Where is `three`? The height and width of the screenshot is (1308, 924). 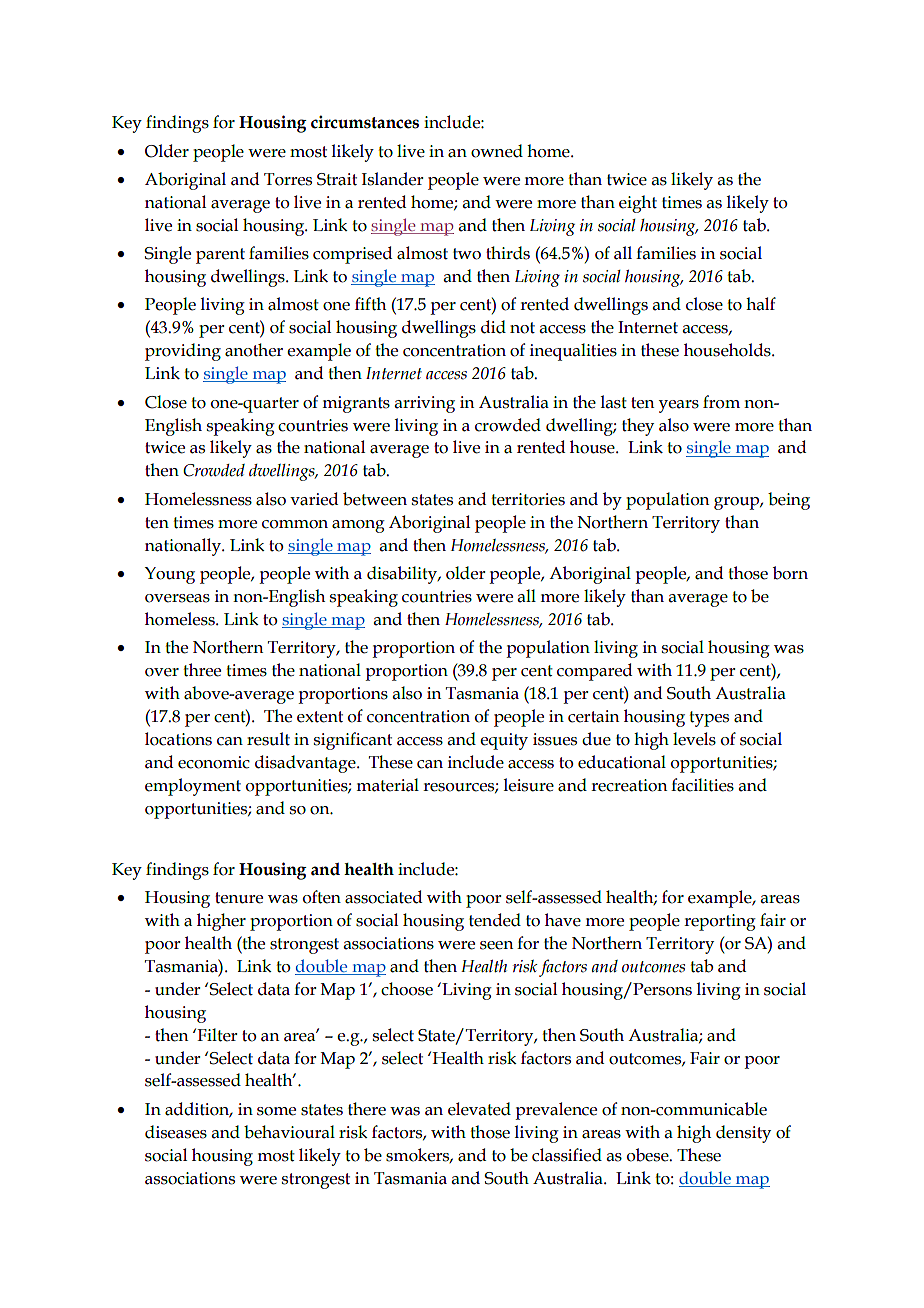 three is located at coordinates (202, 670).
